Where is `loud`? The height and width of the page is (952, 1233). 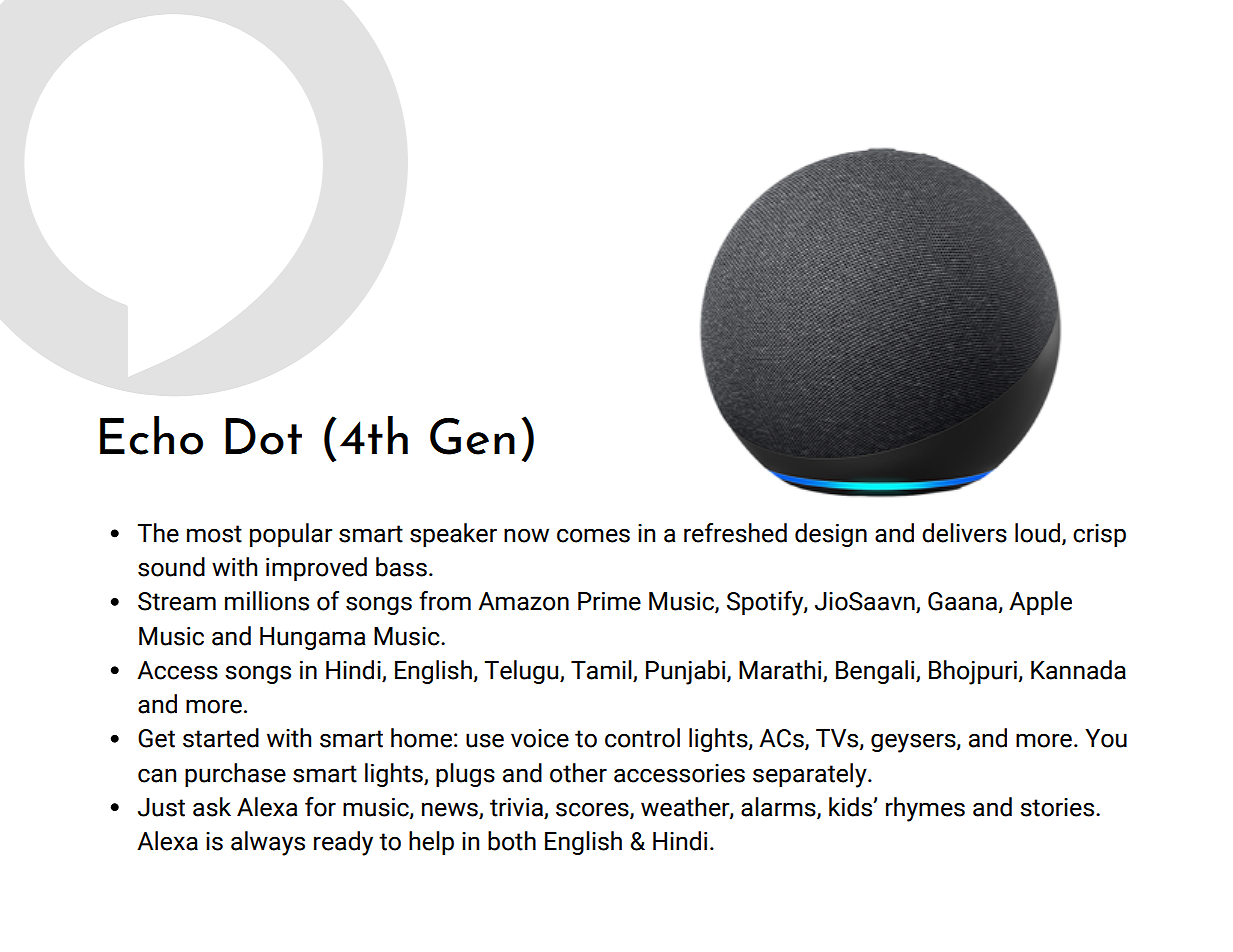 loud is located at coordinates (1039, 534).
